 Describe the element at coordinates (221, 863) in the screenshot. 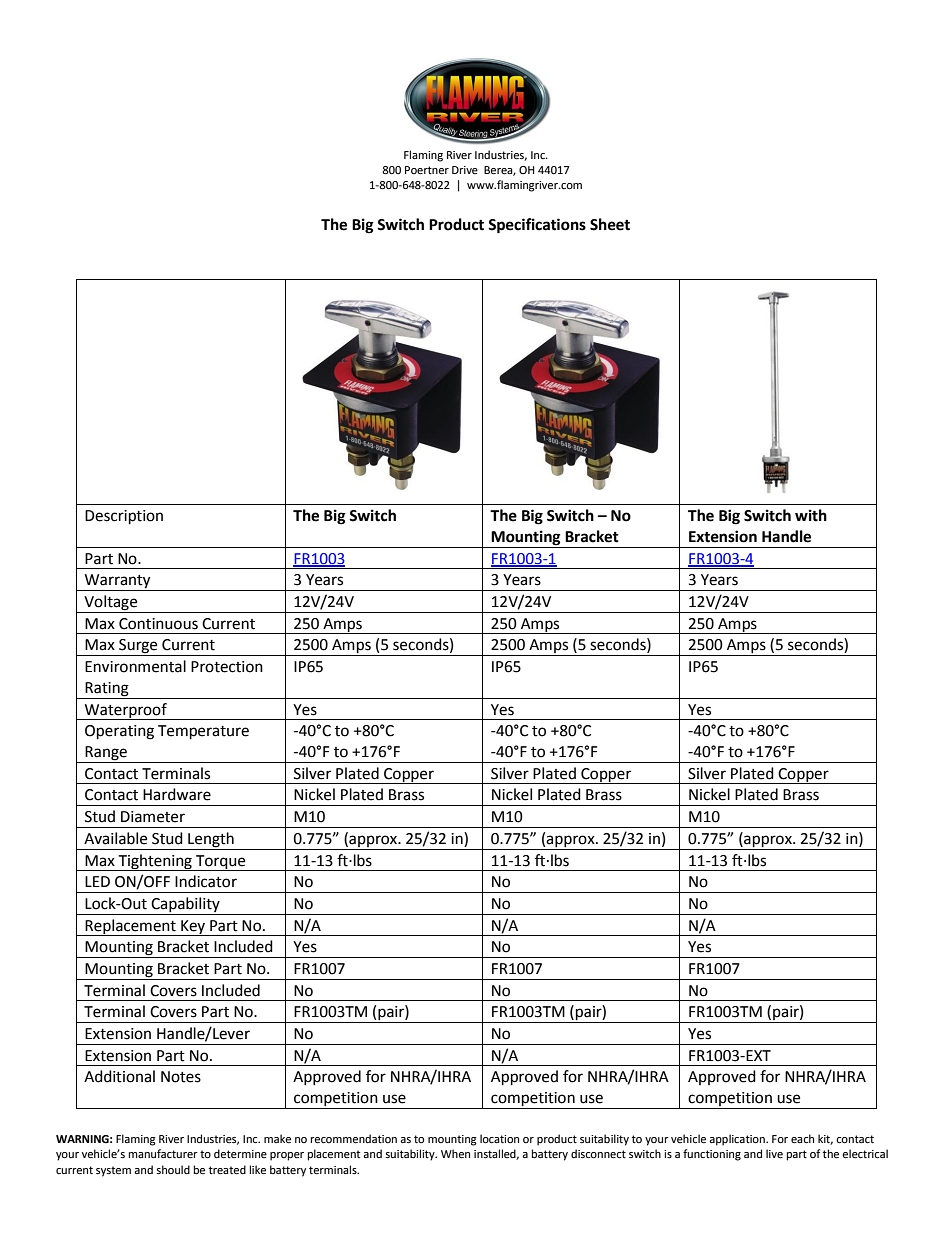

I see `Torque` at that location.
